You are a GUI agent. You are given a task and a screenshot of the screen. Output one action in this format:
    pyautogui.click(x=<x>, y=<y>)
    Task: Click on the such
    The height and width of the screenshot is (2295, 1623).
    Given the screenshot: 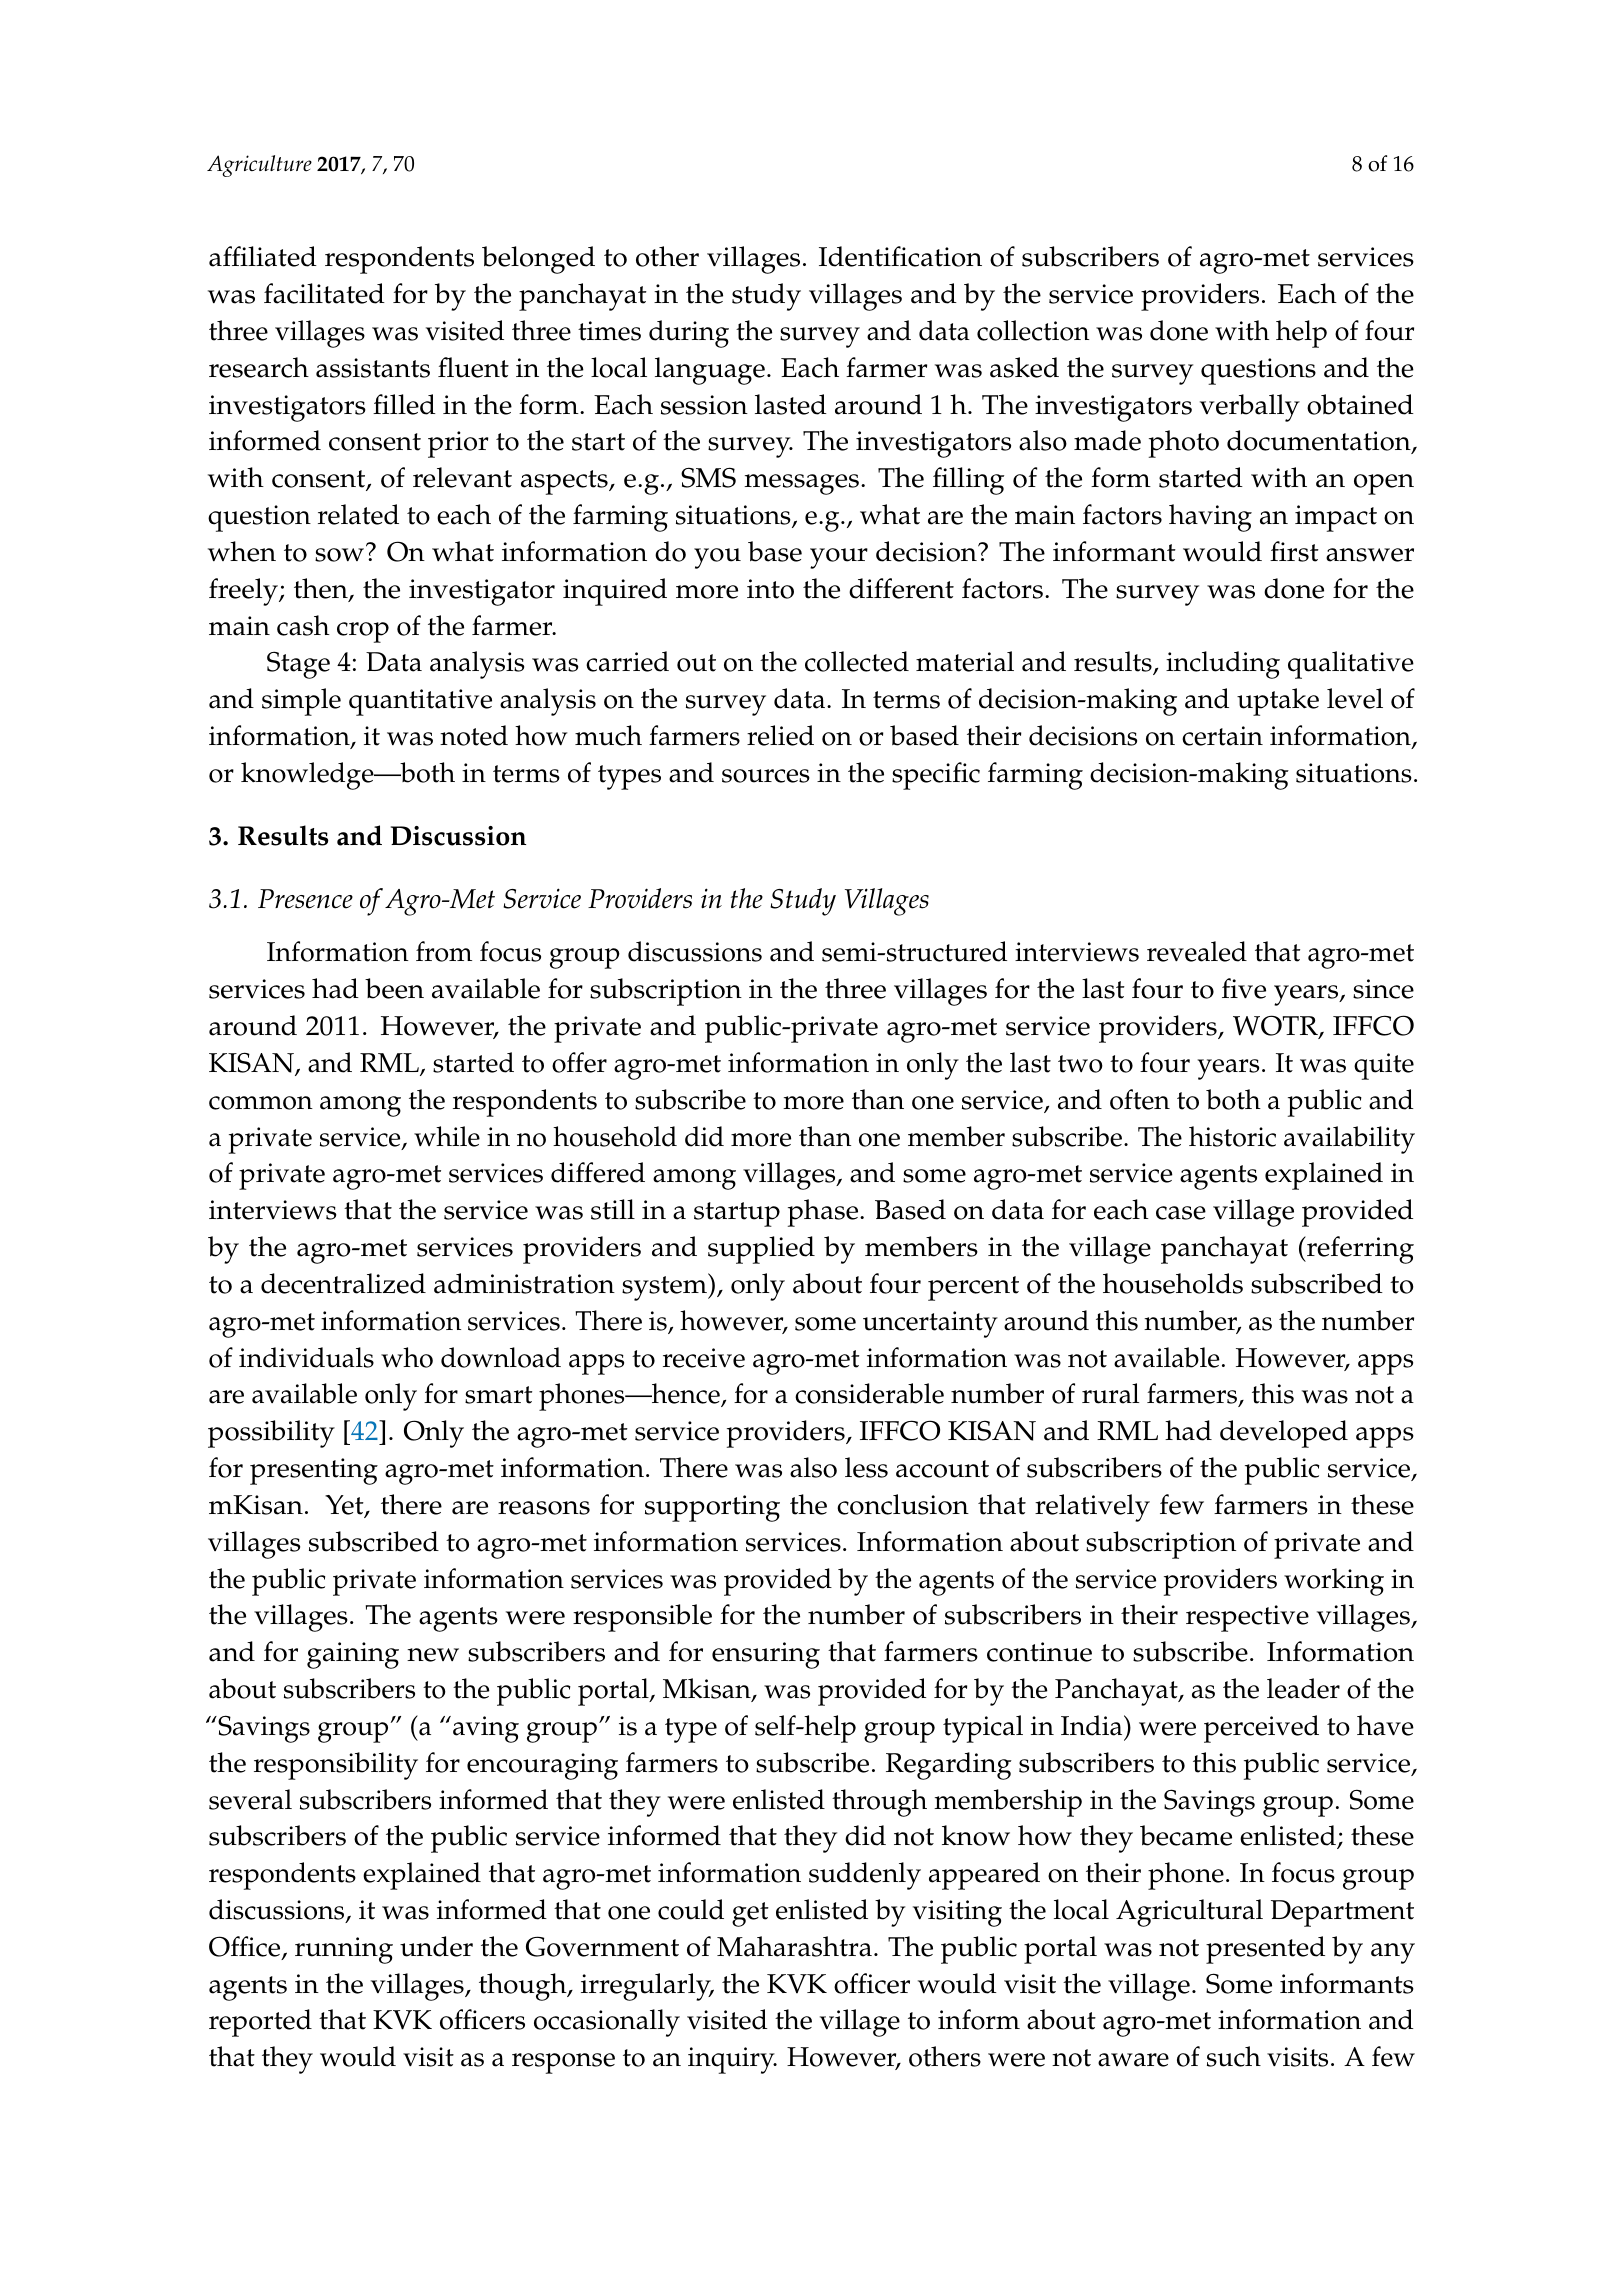 What is the action you would take?
    pyautogui.click(x=1234, y=2056)
